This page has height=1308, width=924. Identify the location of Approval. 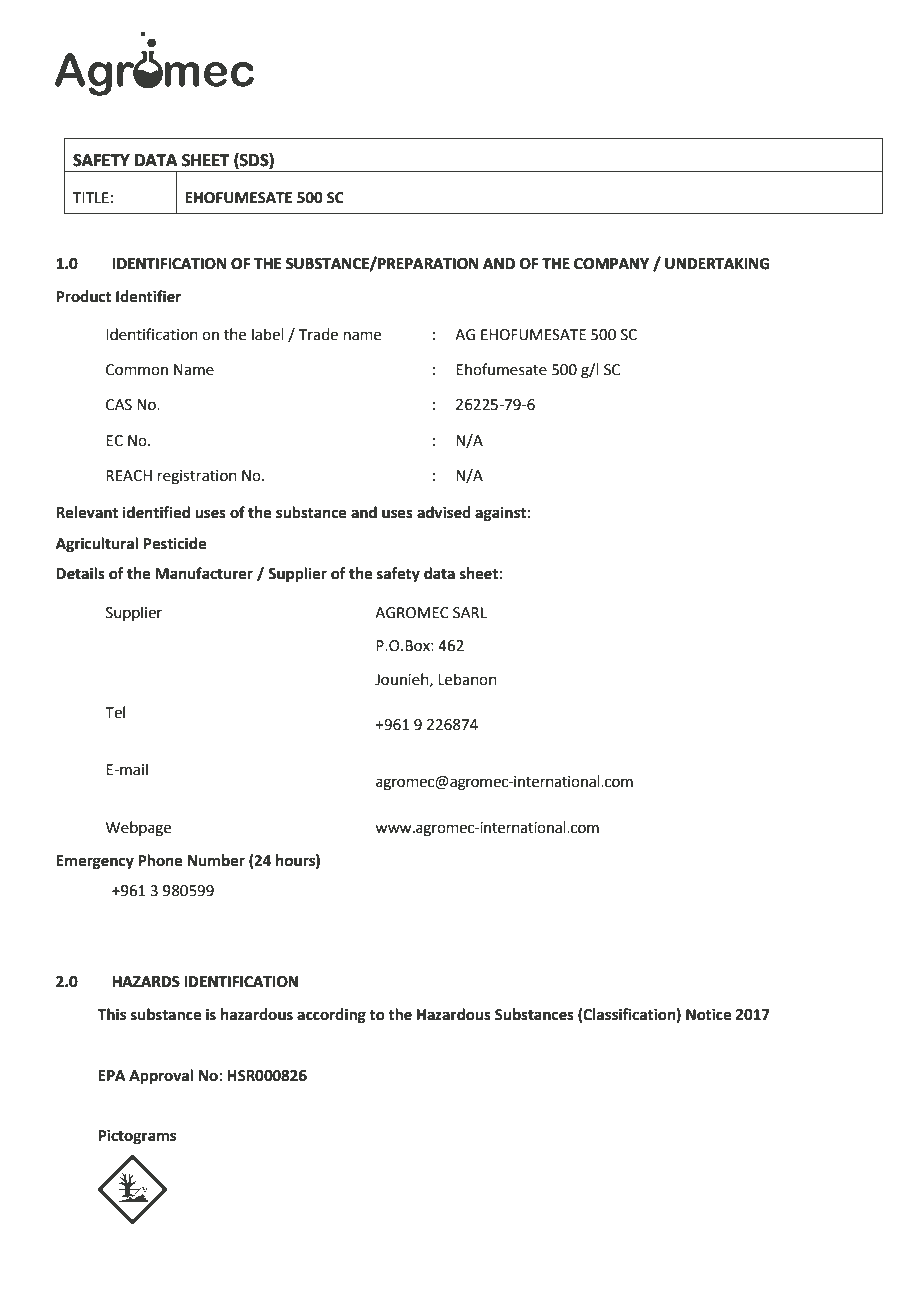
(161, 1077).
